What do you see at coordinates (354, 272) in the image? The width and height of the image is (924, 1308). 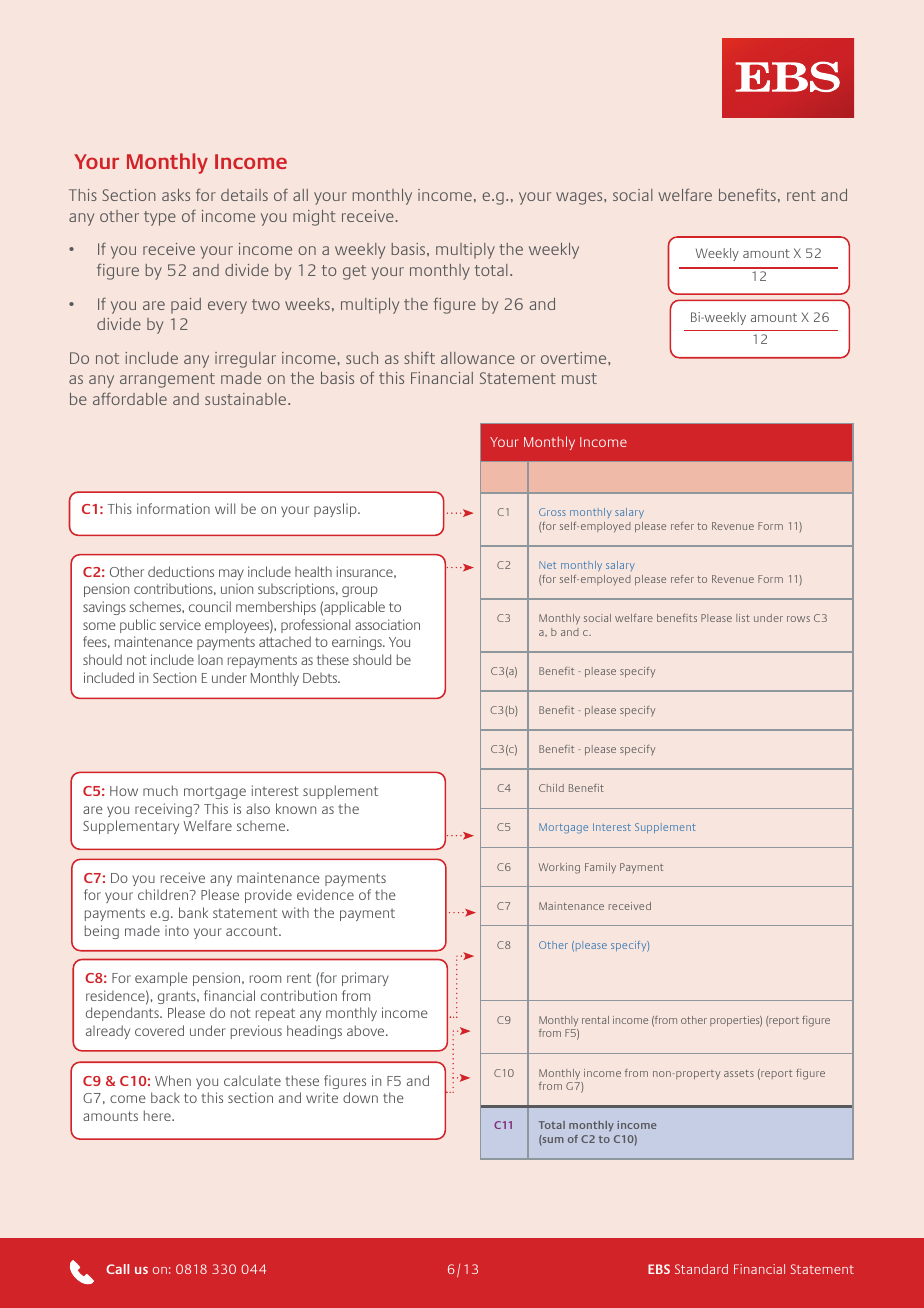 I see `get` at bounding box center [354, 272].
